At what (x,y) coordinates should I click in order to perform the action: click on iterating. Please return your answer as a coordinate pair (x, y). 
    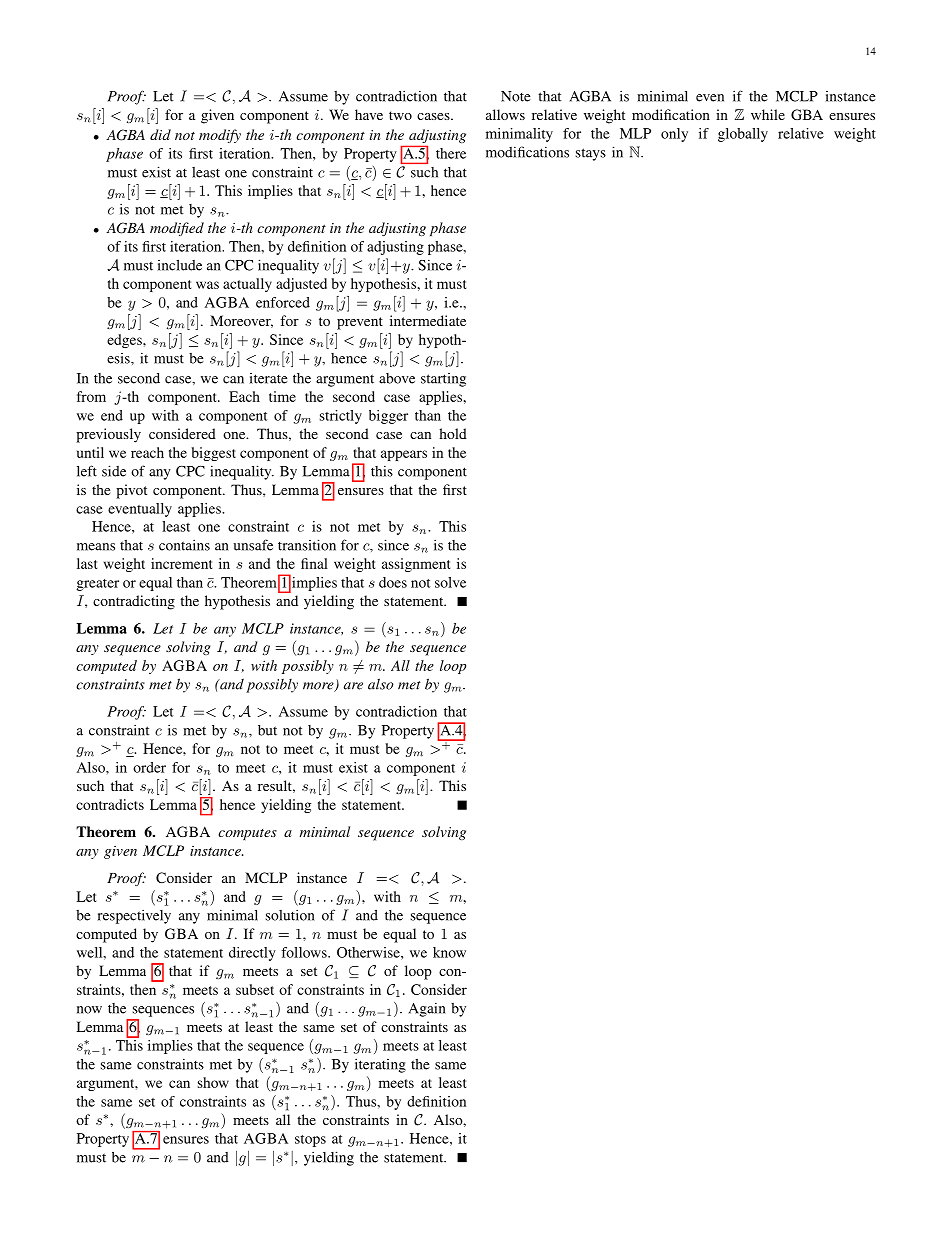
    Looking at the image, I should click on (380, 1065).
